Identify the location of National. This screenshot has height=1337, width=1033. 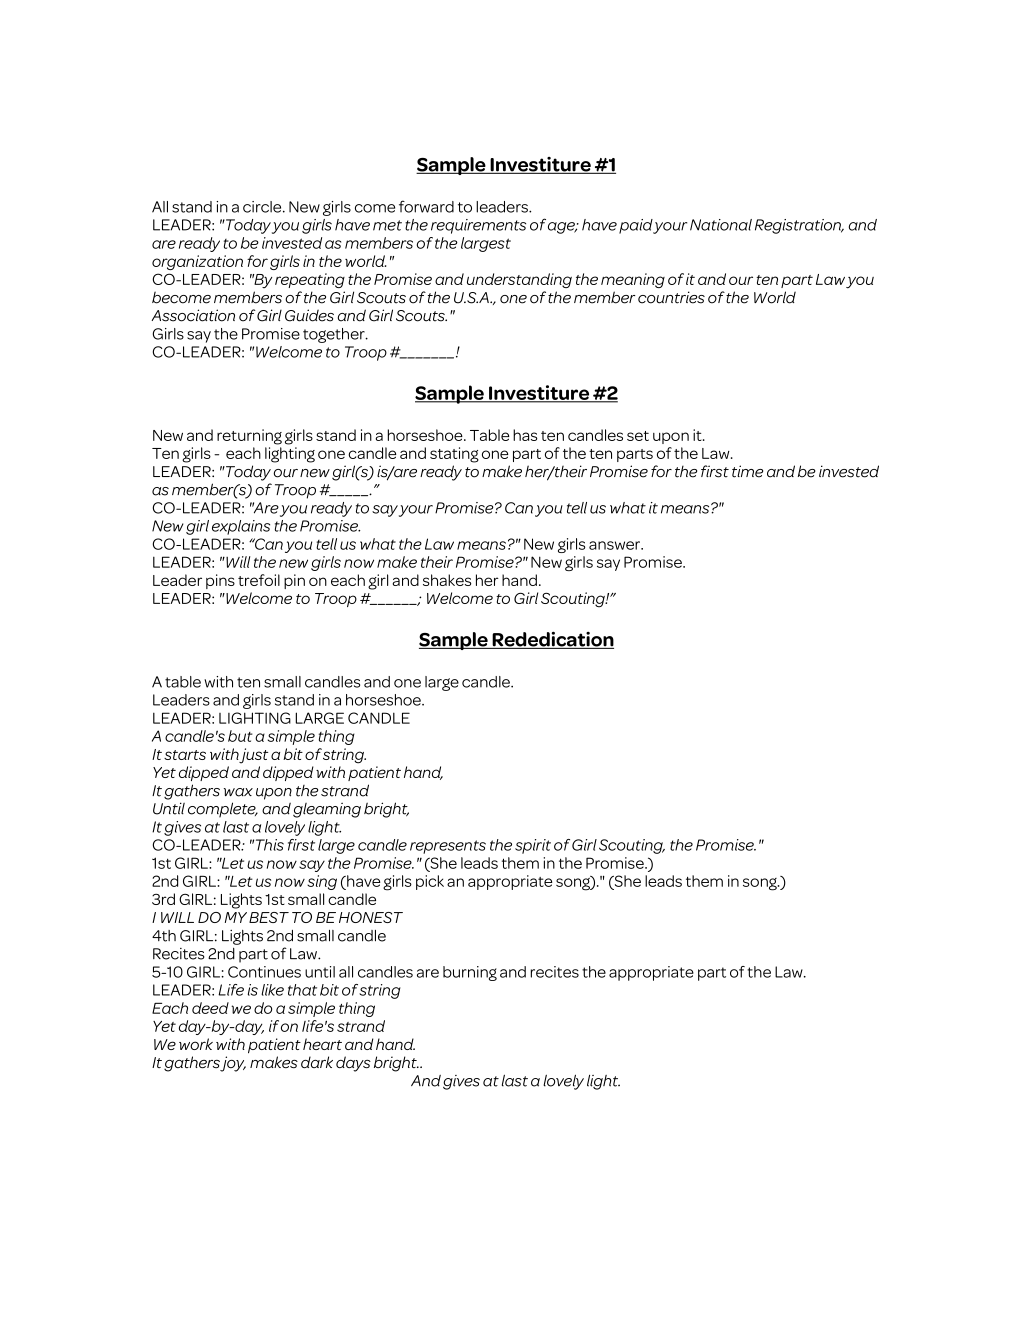
(721, 225).
